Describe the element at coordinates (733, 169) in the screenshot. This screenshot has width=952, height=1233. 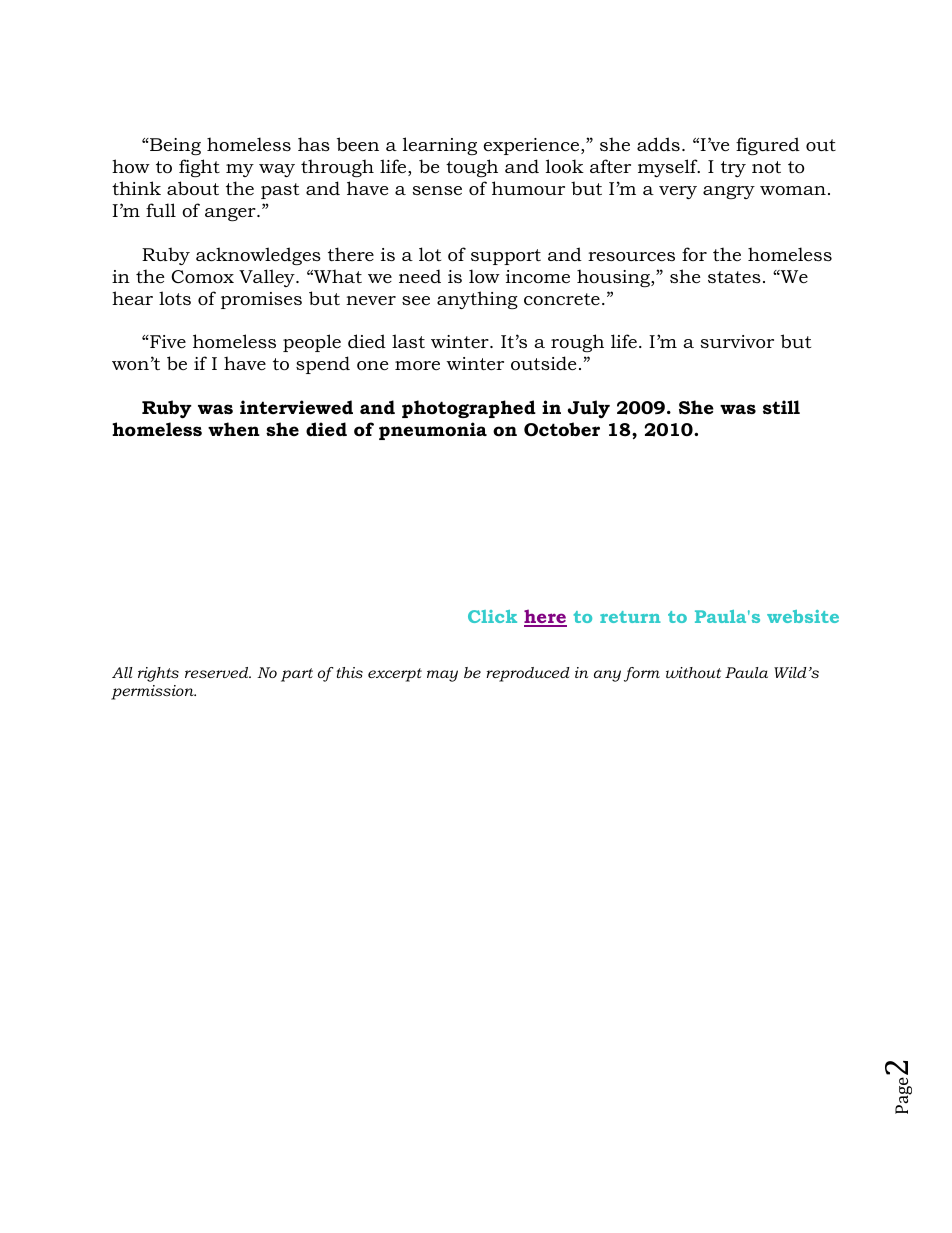
I see `try` at that location.
